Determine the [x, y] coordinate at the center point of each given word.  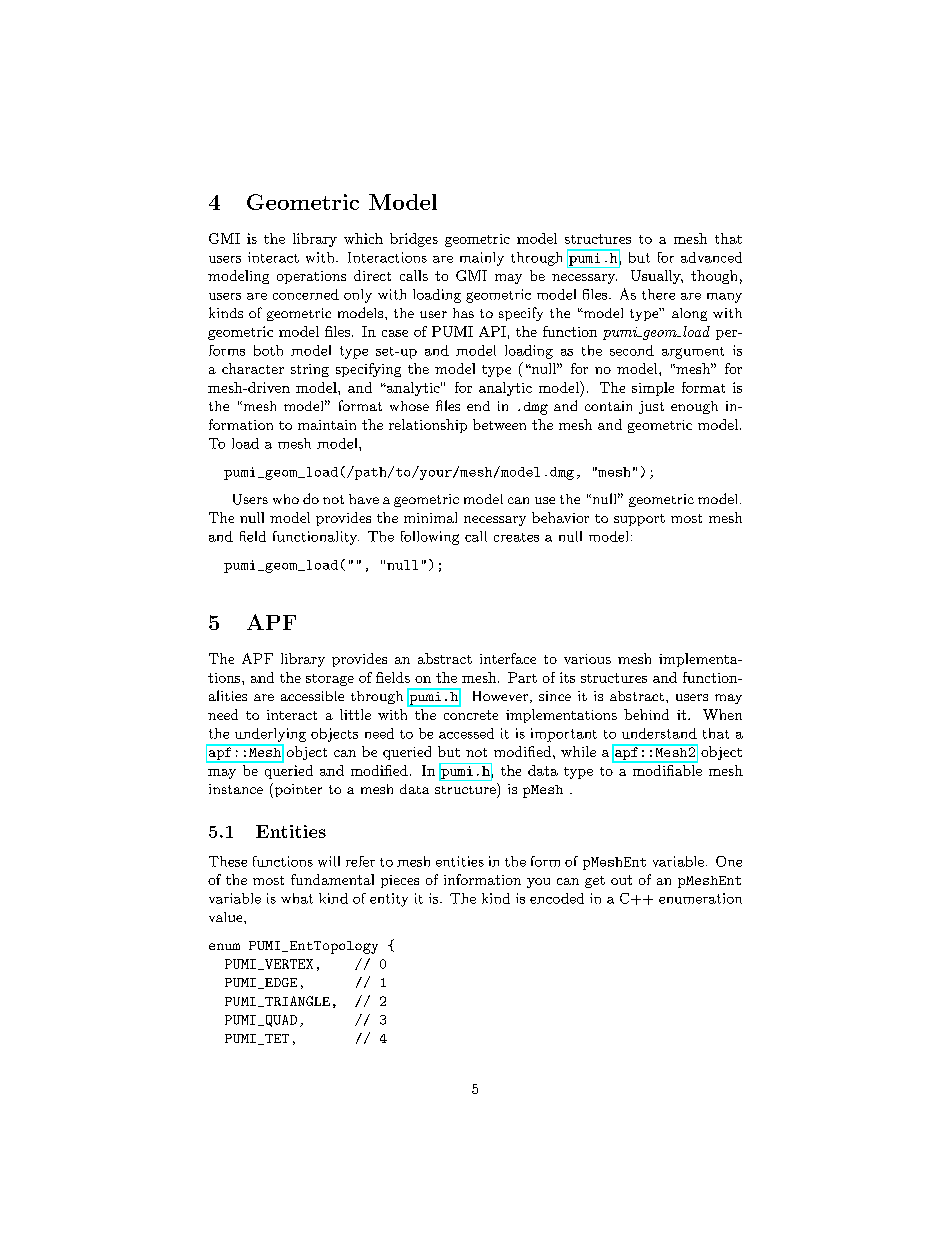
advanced [711, 257]
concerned [306, 294]
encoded [557, 898]
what [297, 898]
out [621, 880]
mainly [482, 259]
